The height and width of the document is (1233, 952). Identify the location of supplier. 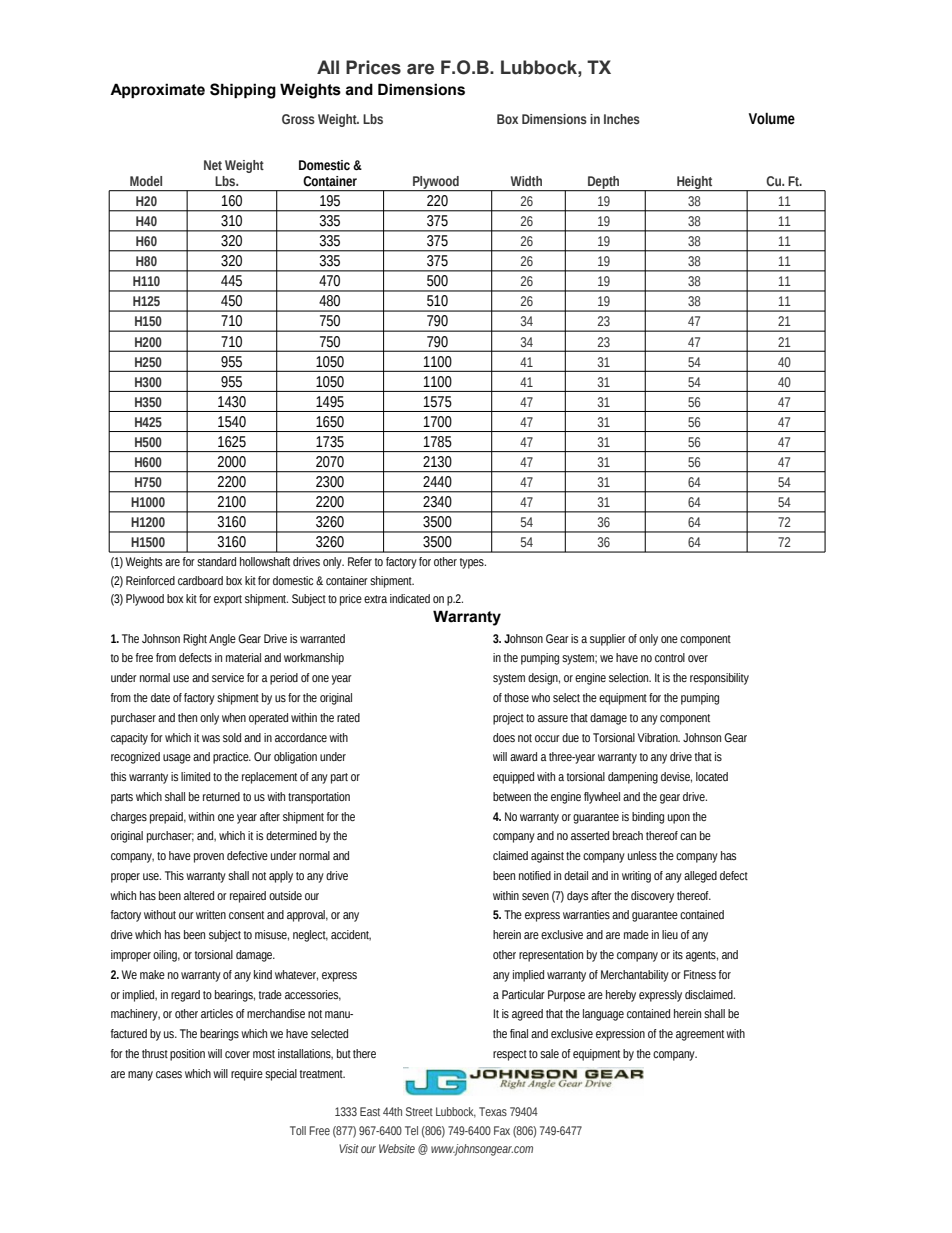
(608, 640).
